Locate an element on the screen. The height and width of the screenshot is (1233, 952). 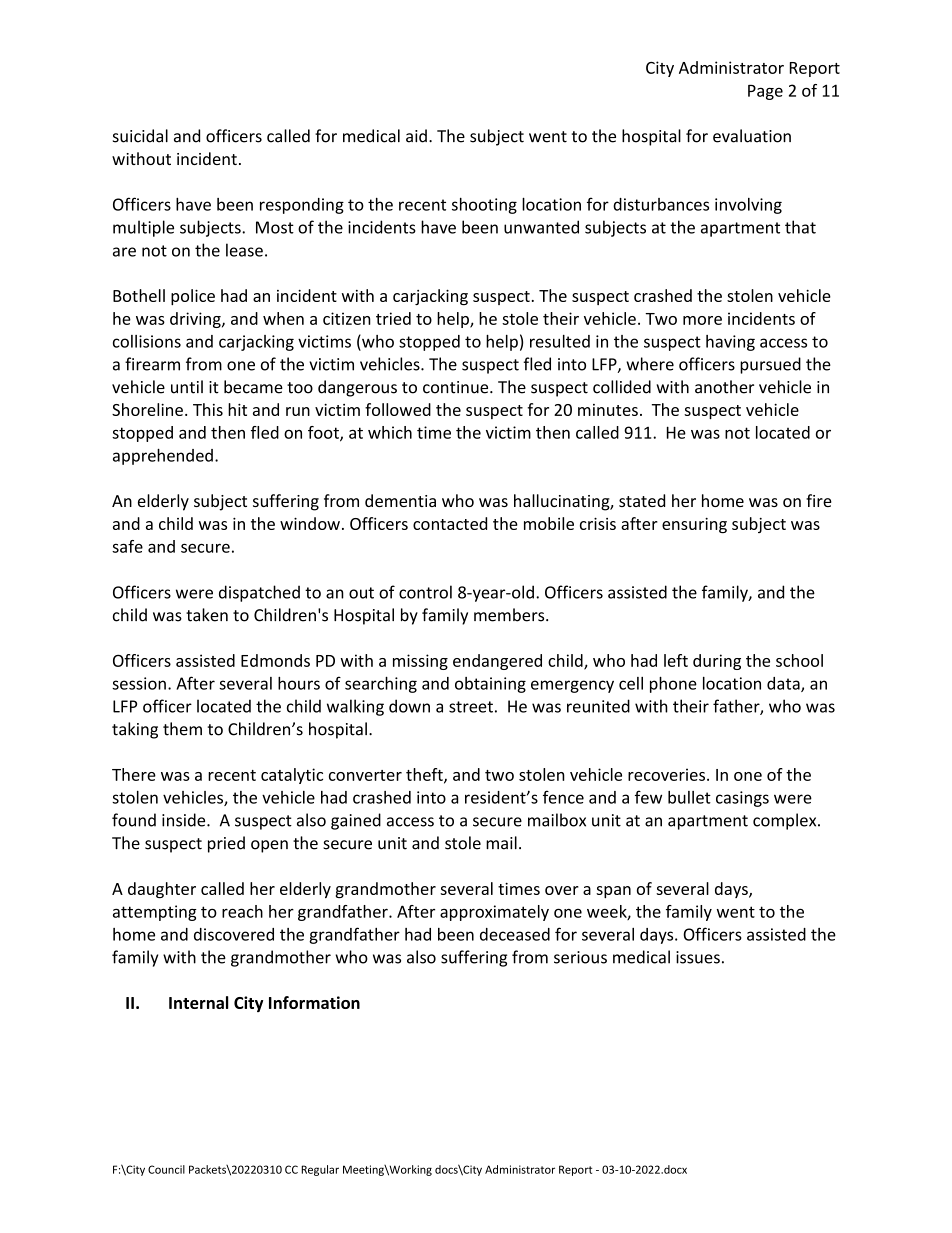
apprehended is located at coordinates (163, 457).
